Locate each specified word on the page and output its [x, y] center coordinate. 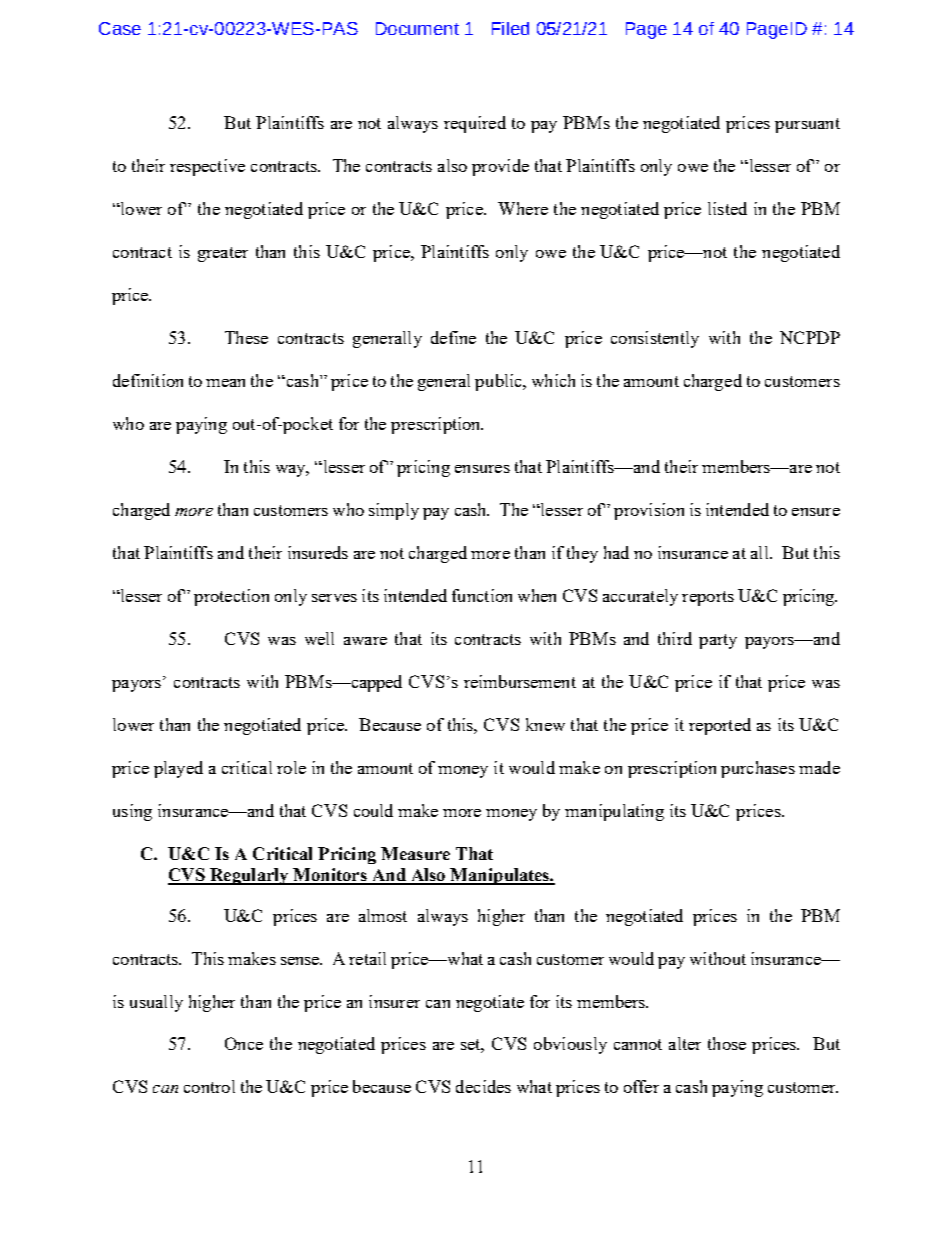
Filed [510, 28]
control [209, 1086]
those [727, 1043]
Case [120, 28]
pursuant [807, 125]
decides [483, 1086]
